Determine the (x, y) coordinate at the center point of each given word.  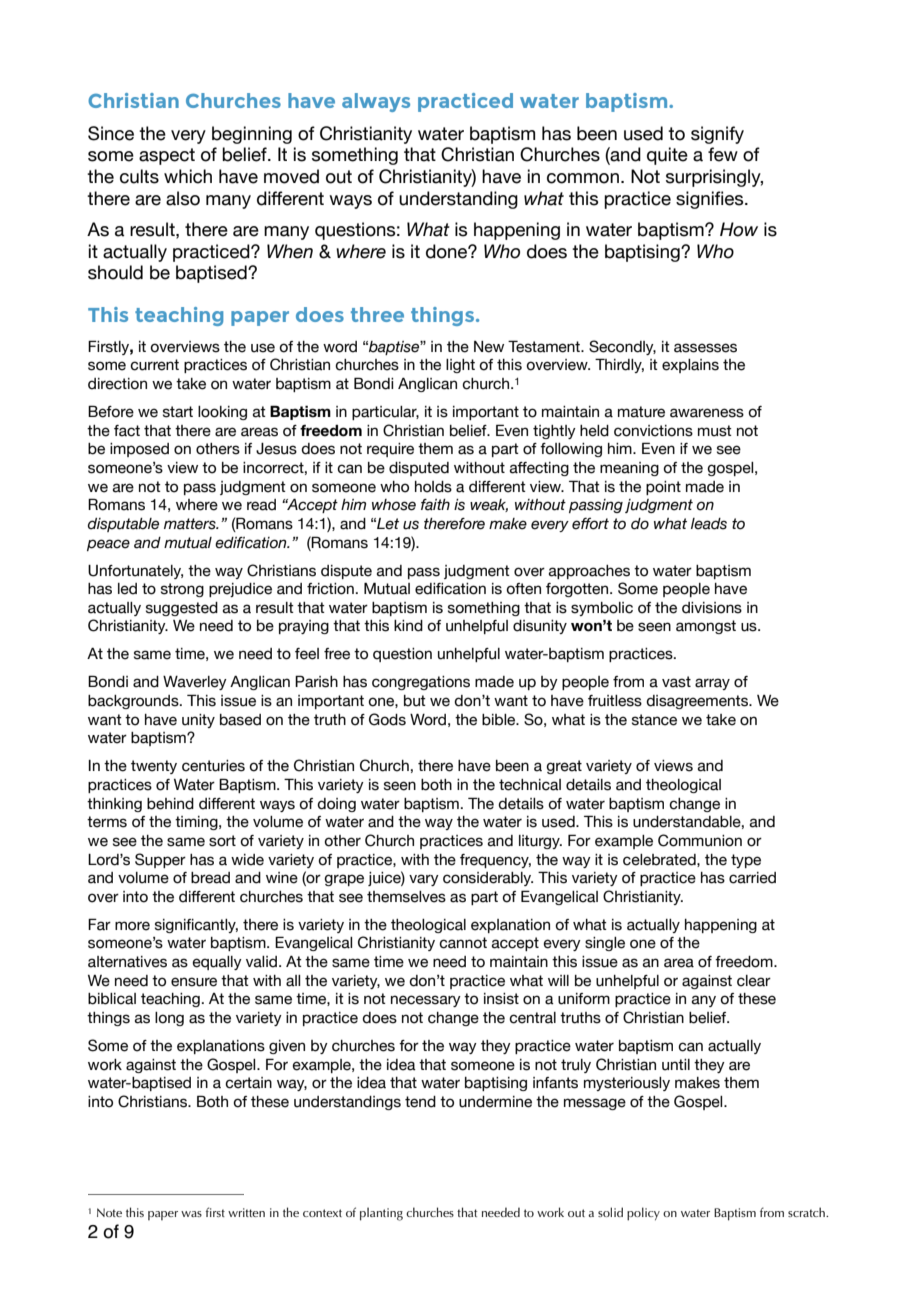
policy (643, 1214)
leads (709, 524)
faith (435, 505)
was (191, 1214)
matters (191, 524)
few (723, 154)
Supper (160, 860)
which (188, 176)
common (583, 178)
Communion (700, 840)
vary (424, 880)
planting (381, 1214)
